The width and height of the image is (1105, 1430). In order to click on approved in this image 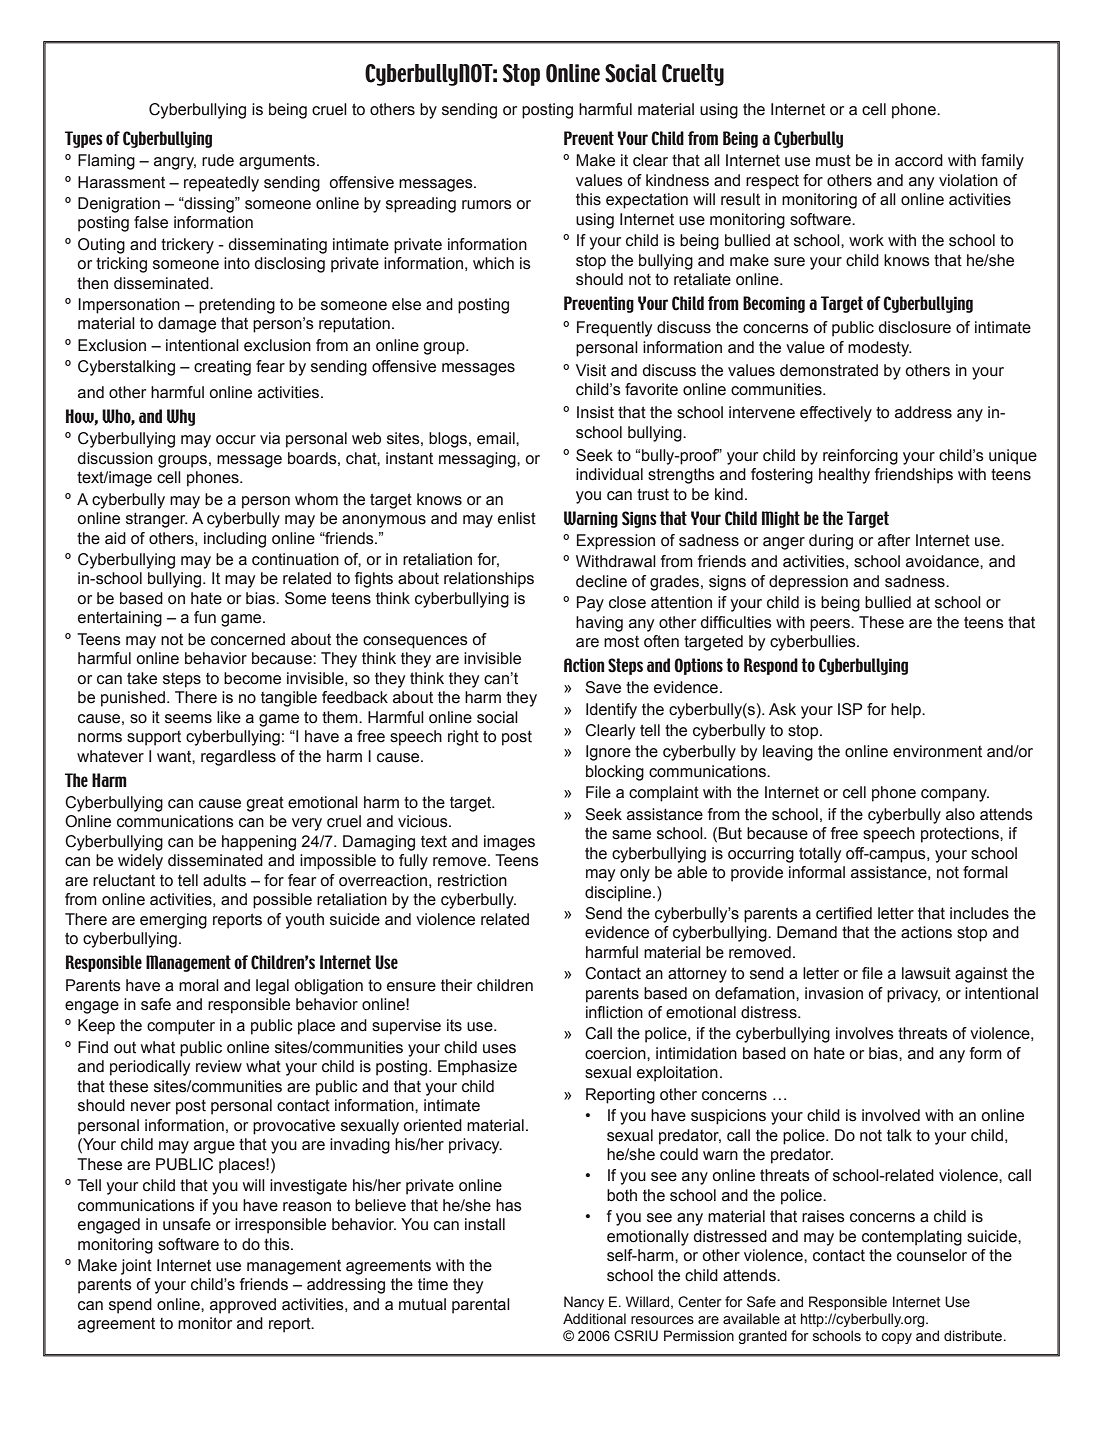, I will do `click(243, 1306)`.
